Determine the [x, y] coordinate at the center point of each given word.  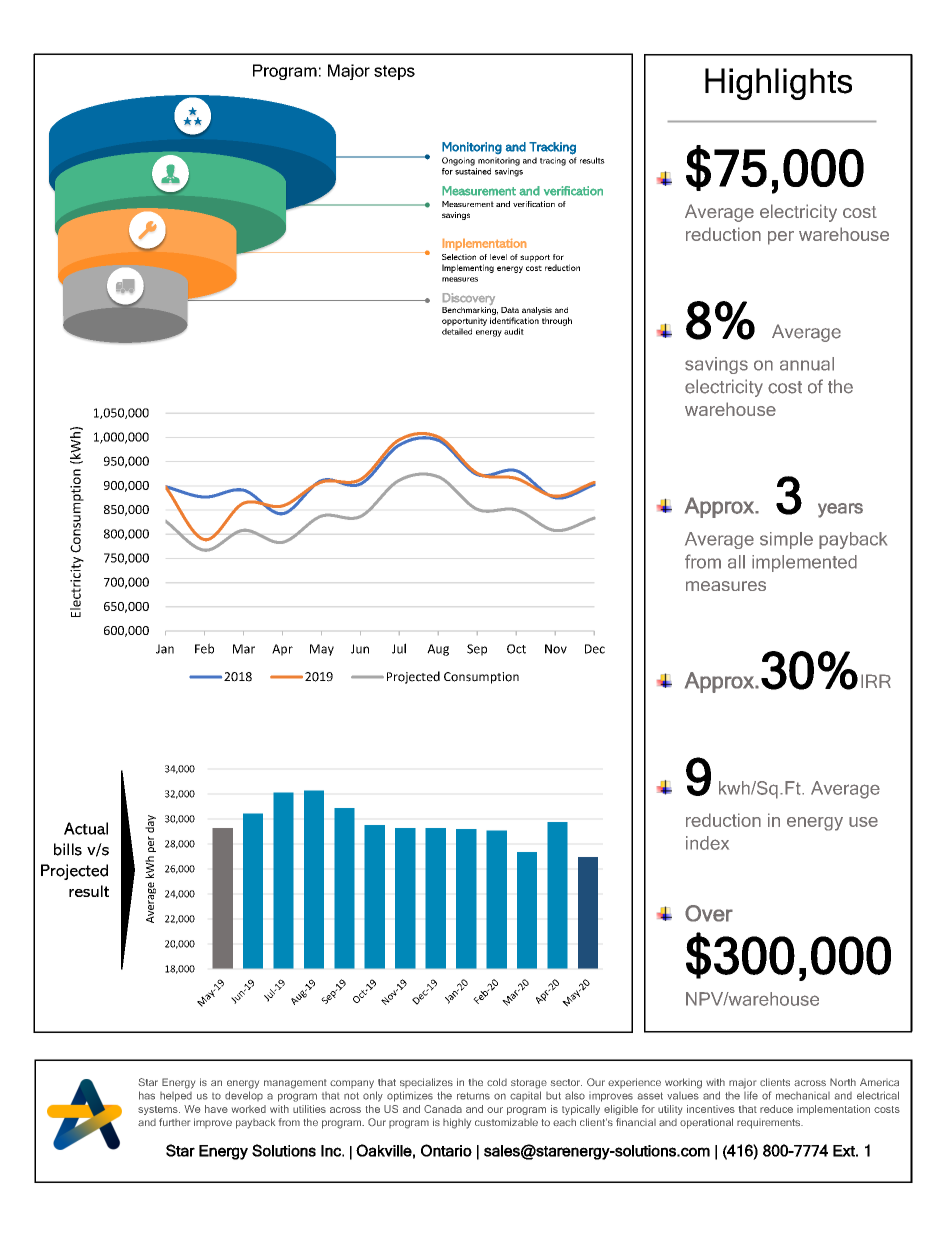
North [843, 1082]
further [174, 1122]
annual [807, 364]
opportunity [464, 321]
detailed [457, 331]
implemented [804, 563]
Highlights [778, 84]
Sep [477, 650]
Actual [86, 828]
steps [394, 72]
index [707, 843]
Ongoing [458, 161]
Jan [165, 649]
